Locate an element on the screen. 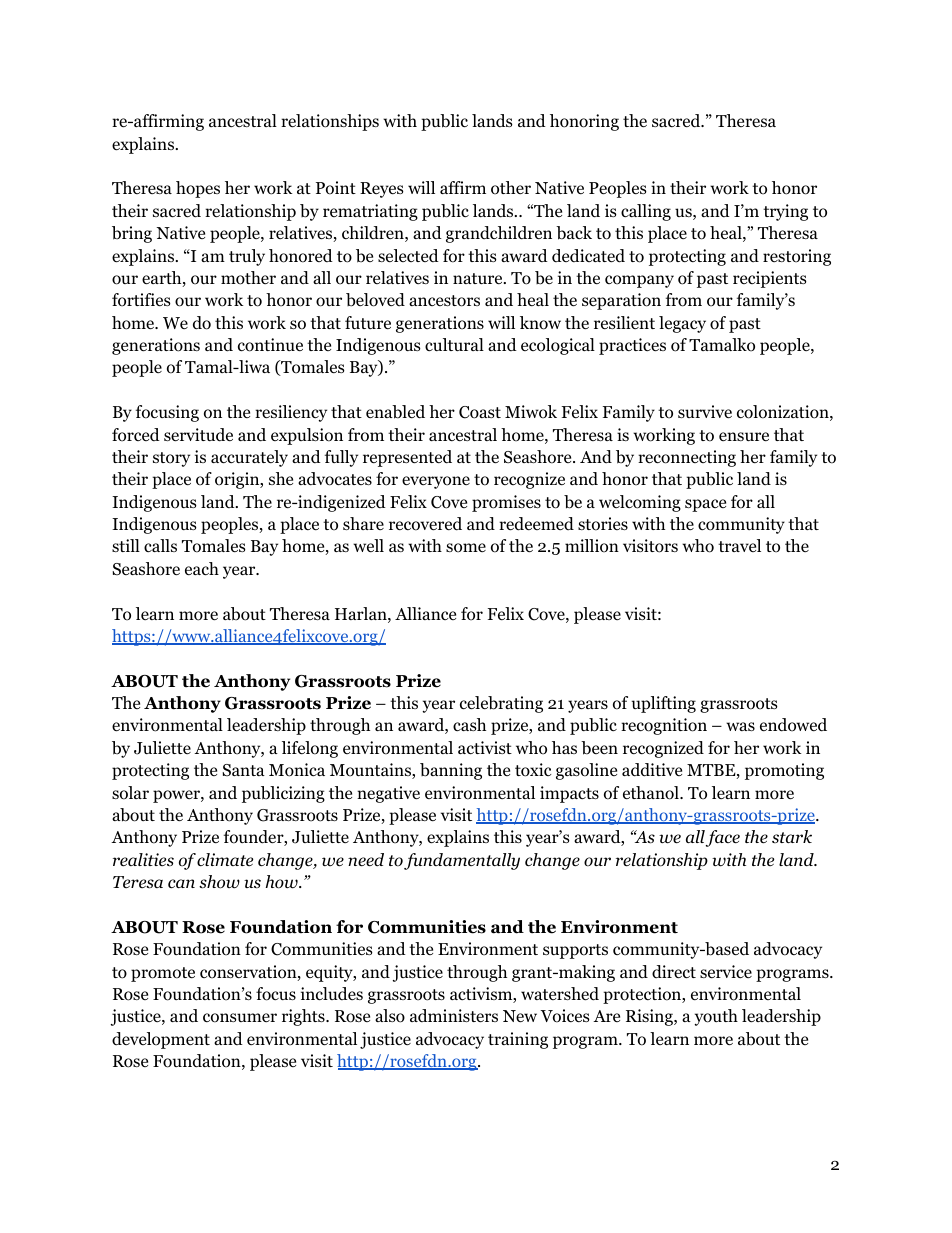  administers is located at coordinates (454, 1016).
